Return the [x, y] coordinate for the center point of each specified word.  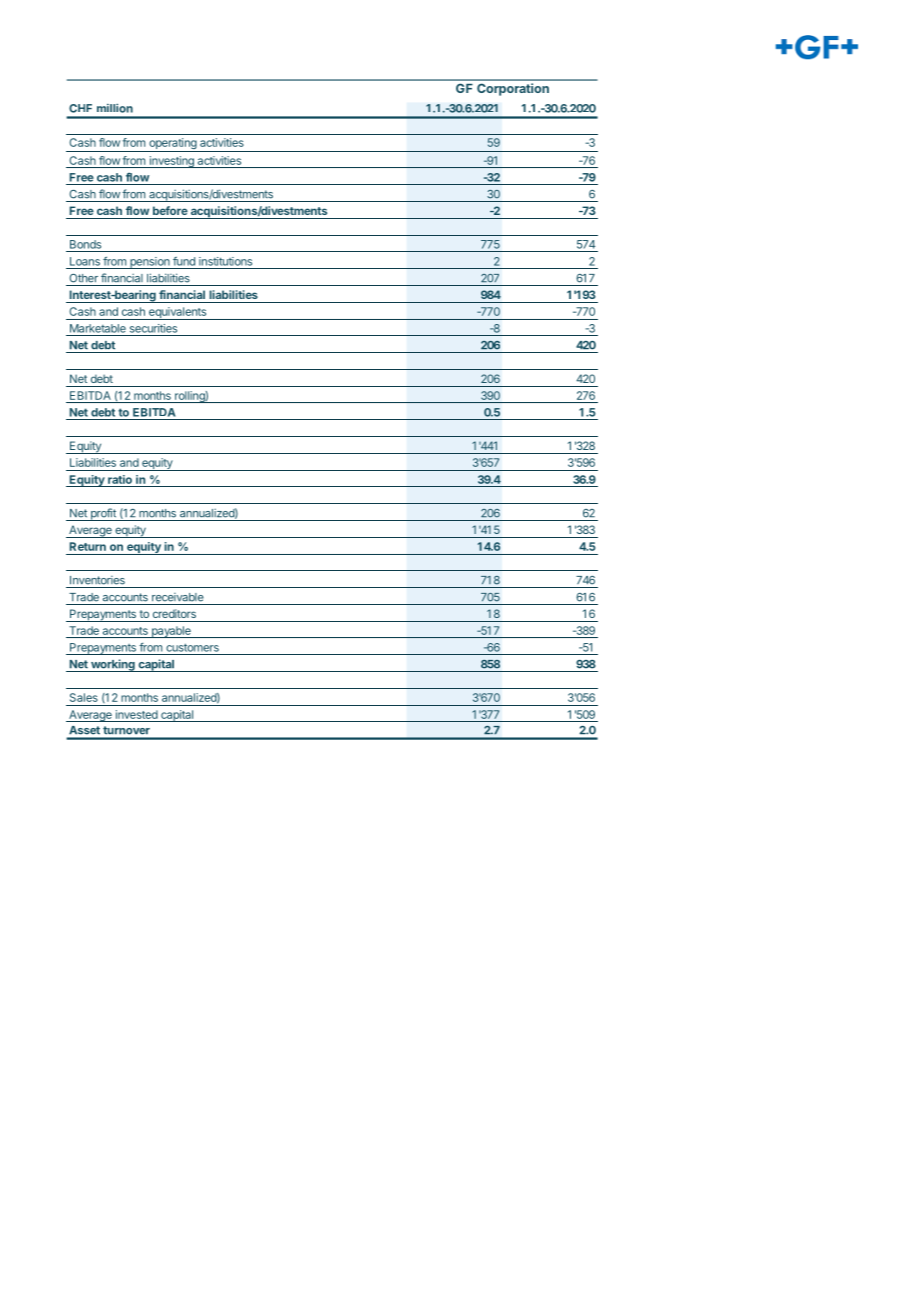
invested [137, 714]
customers [192, 647]
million [115, 108]
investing [171, 162]
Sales [84, 697]
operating [172, 145]
